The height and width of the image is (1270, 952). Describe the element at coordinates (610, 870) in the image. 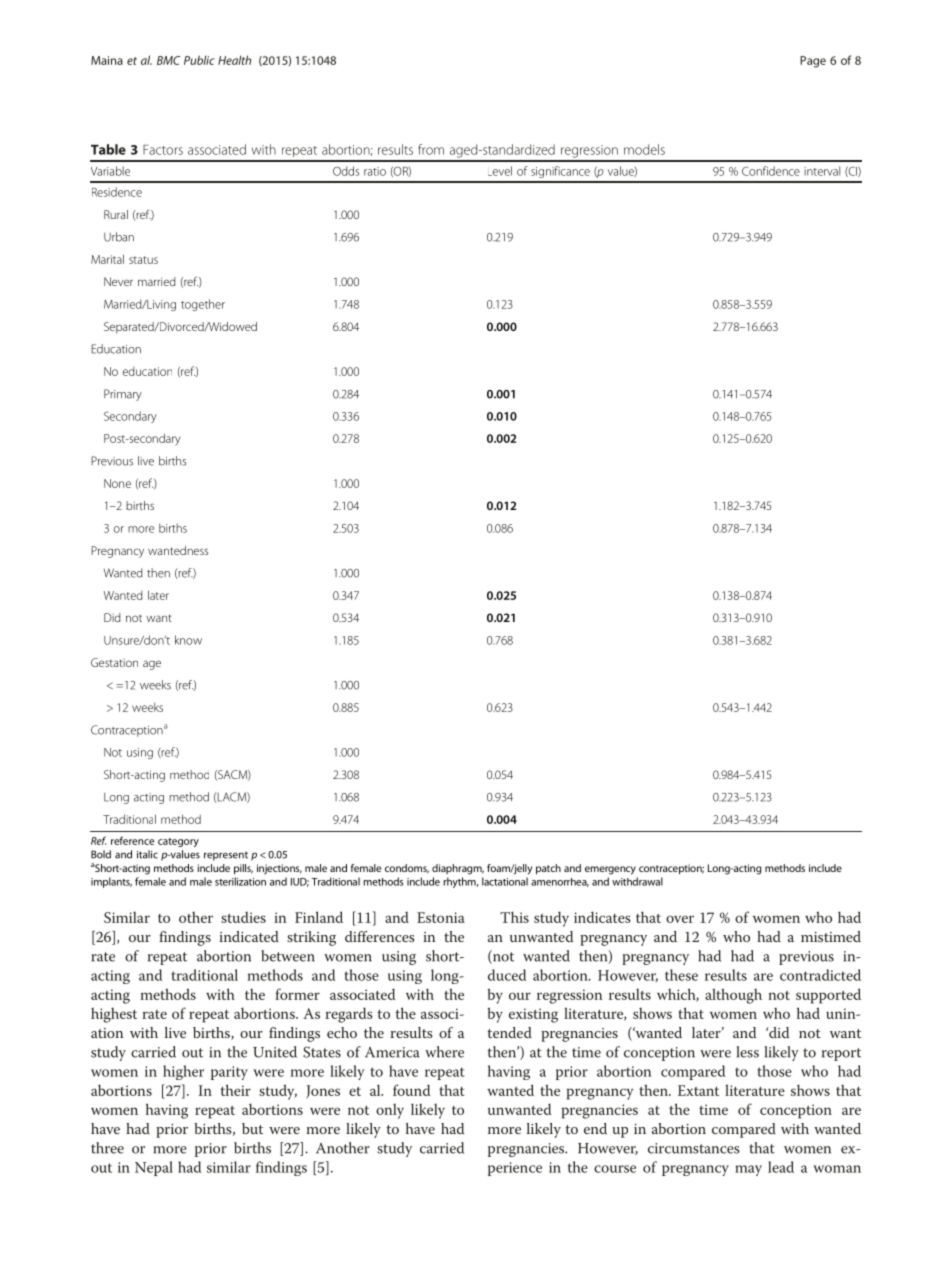

I see `emergency` at that location.
